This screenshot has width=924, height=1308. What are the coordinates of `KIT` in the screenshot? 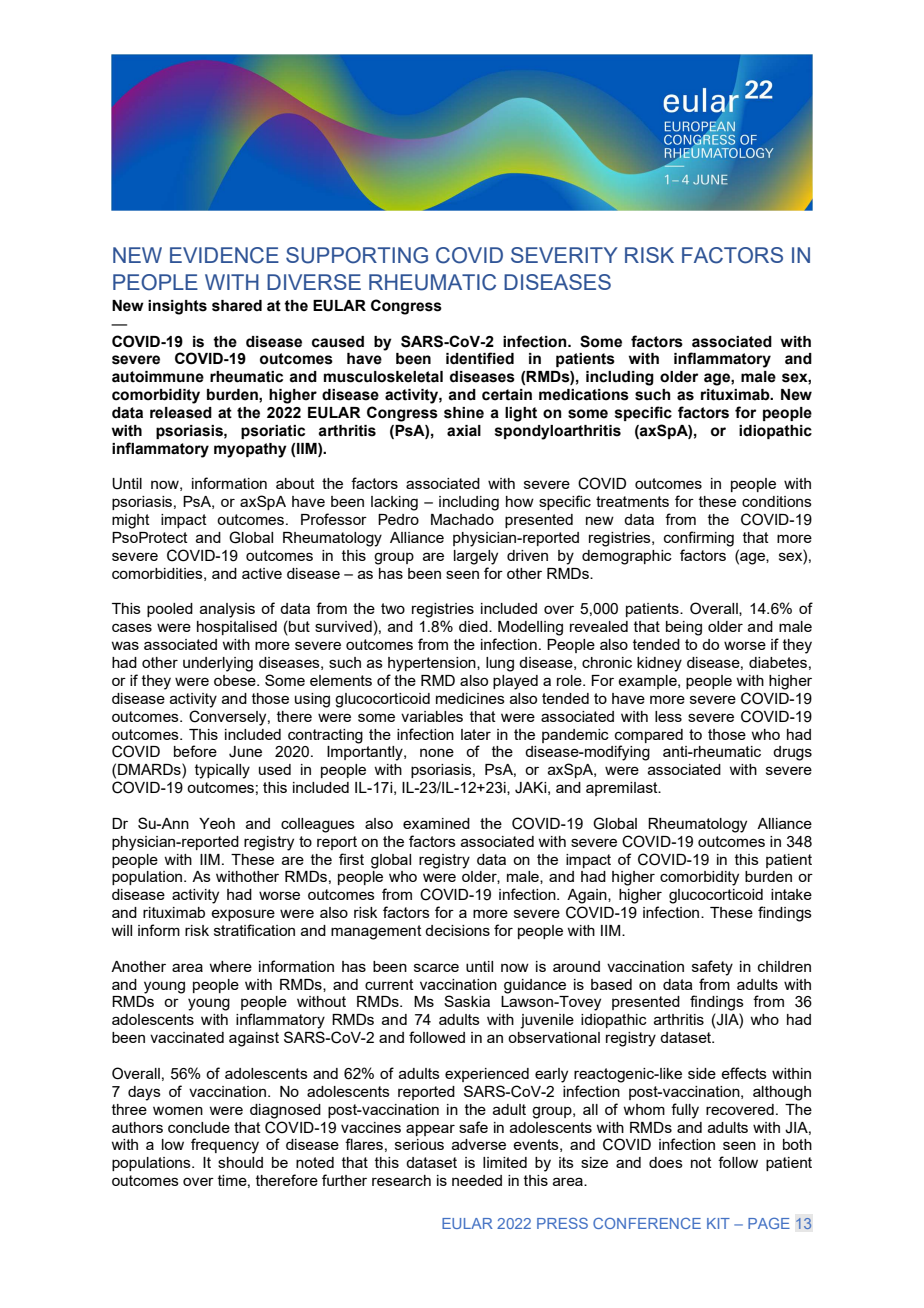 It's located at (718, 1223).
